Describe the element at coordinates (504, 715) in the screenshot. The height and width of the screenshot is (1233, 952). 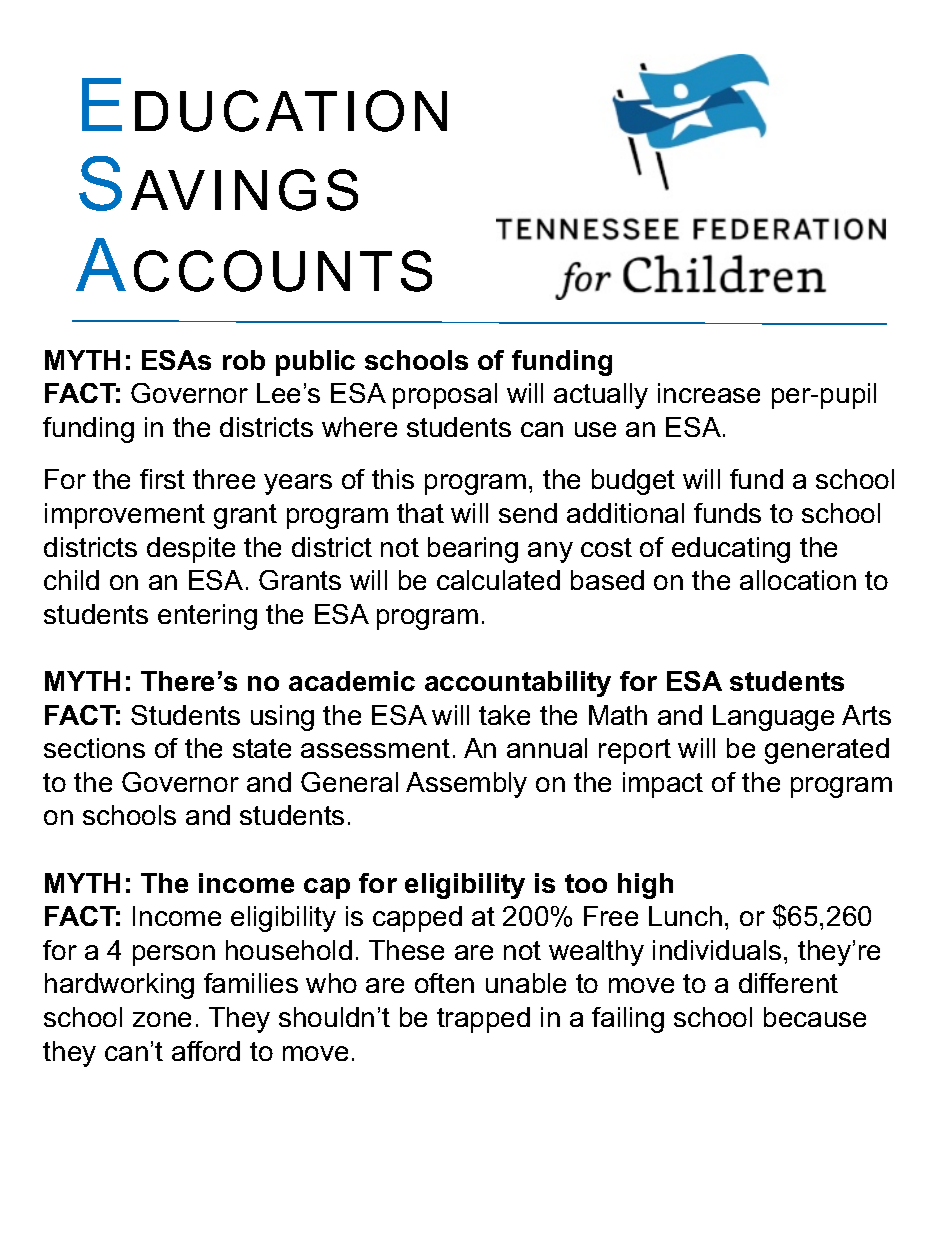
I see `take` at that location.
